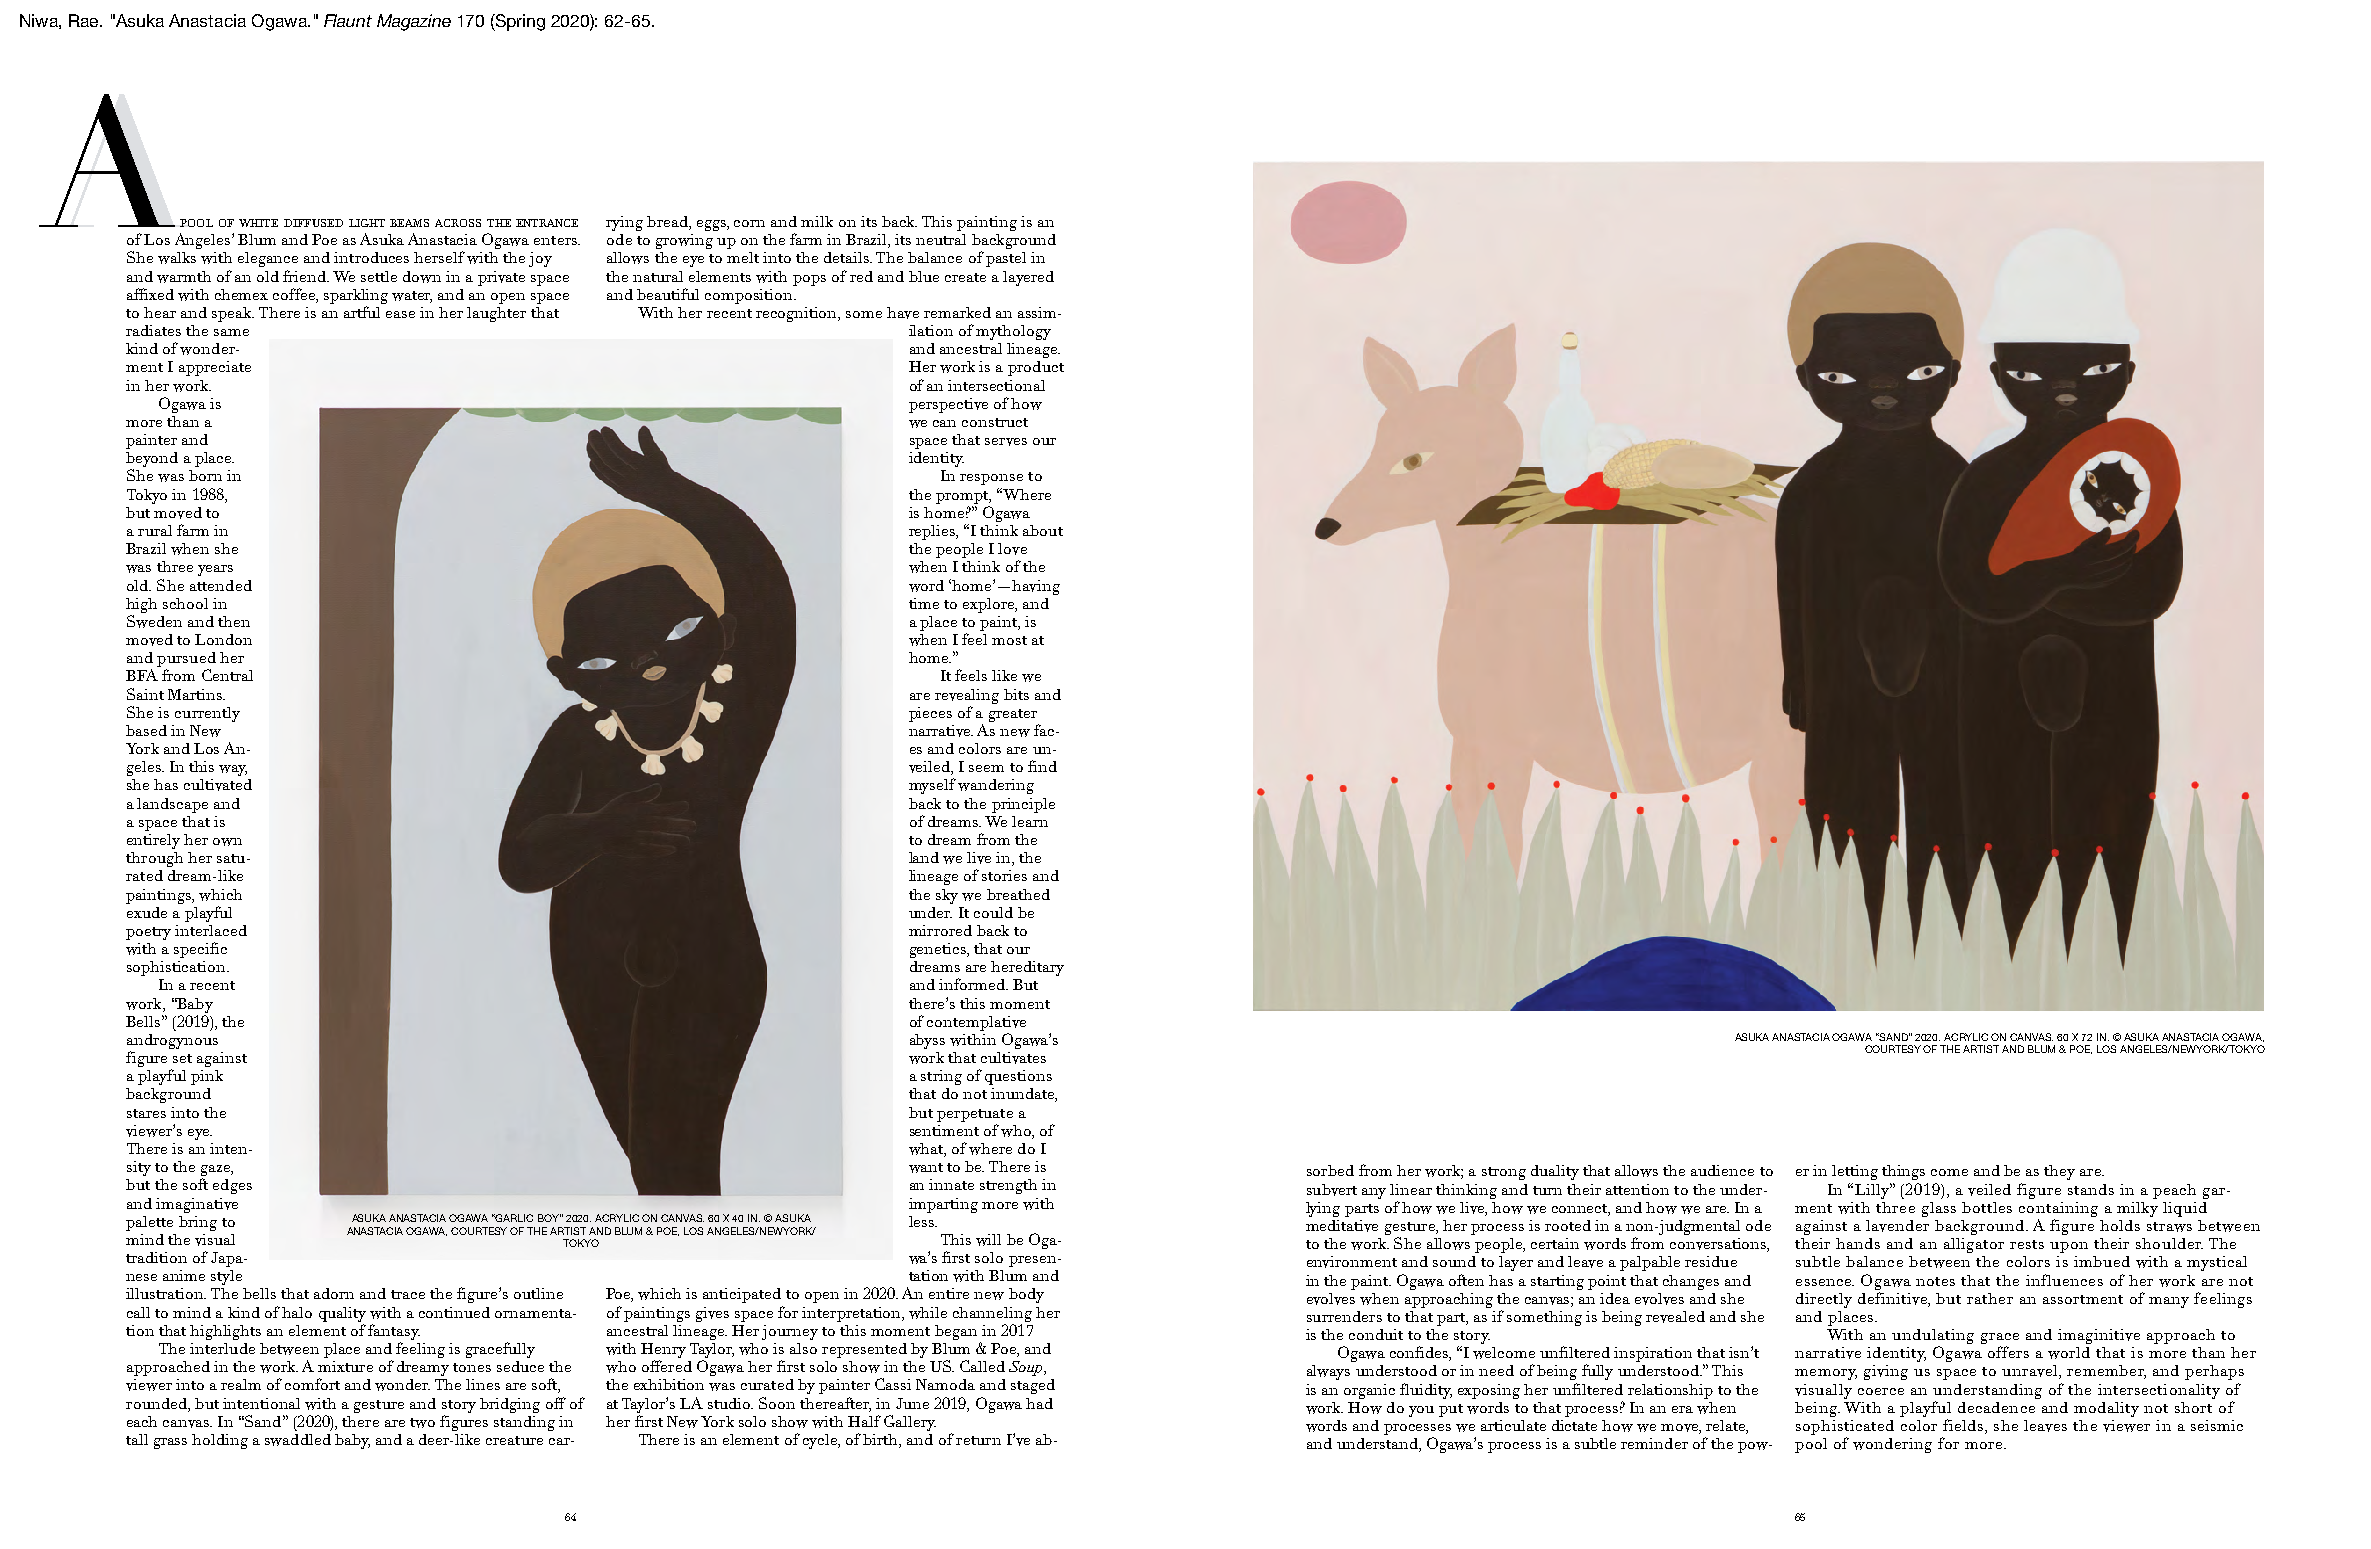 Image resolution: width=2371 pixels, height=1549 pixels. I want to click on had, so click(1039, 1403).
